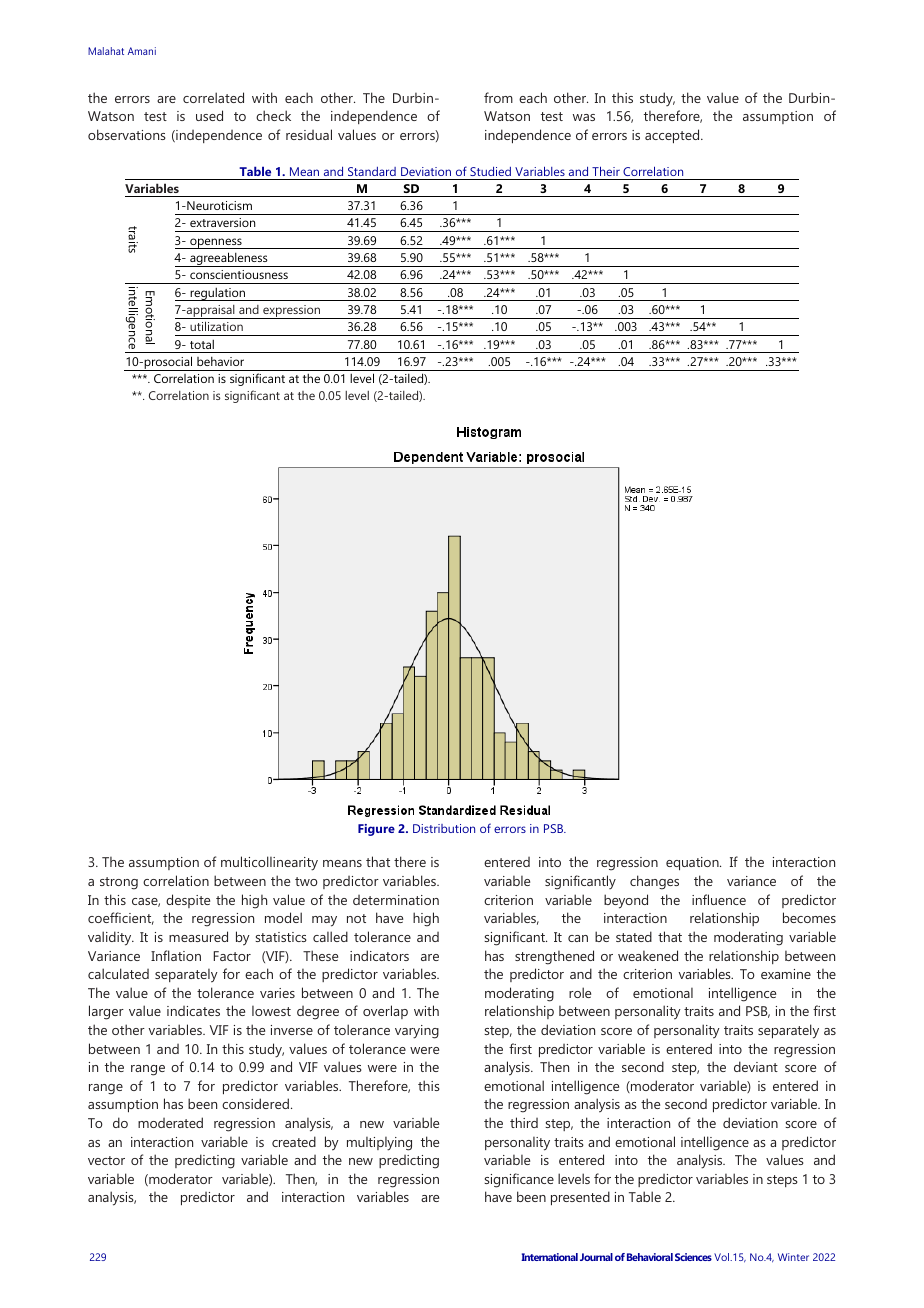  I want to click on vector, so click(106, 1160).
